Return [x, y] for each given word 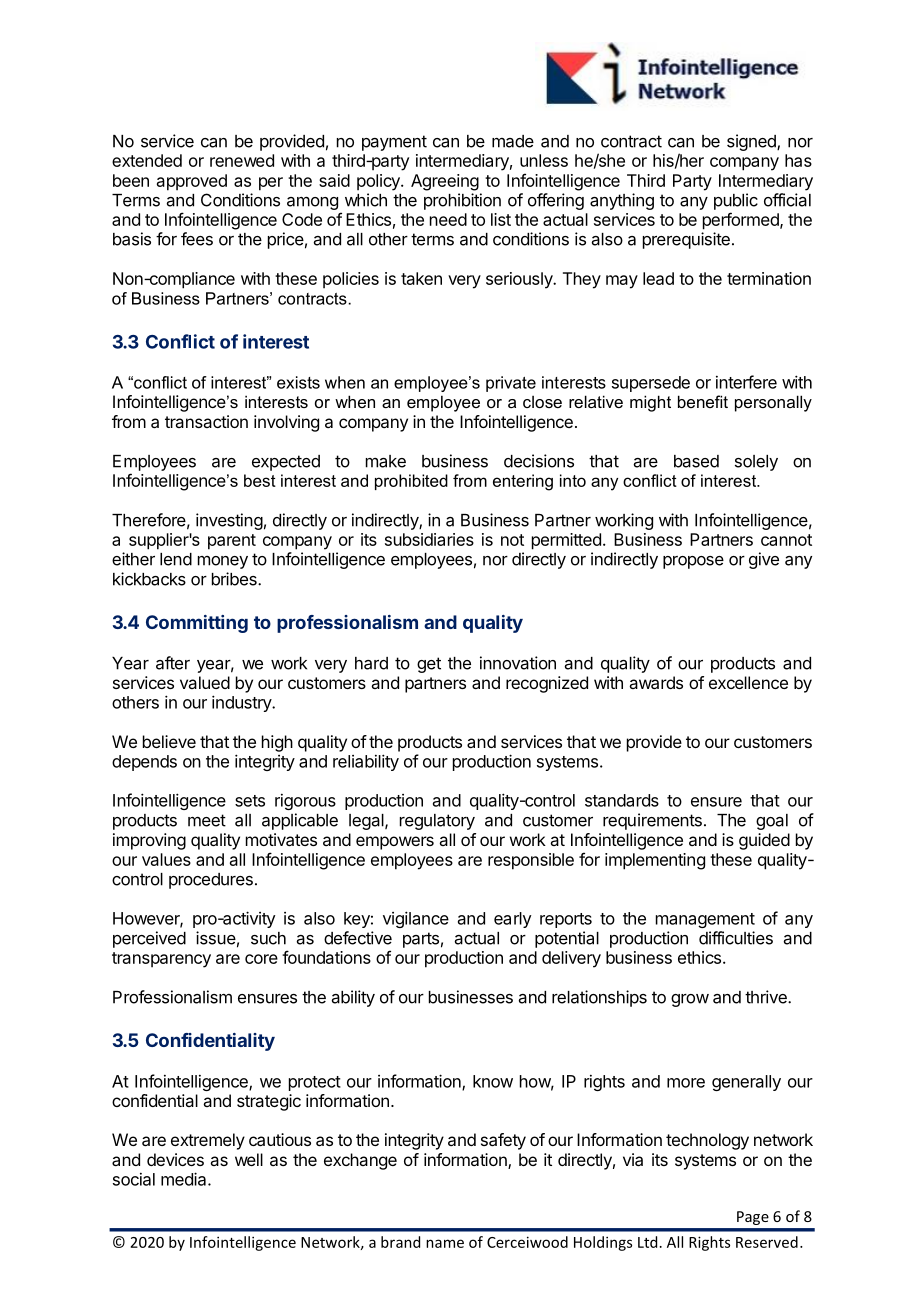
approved [192, 182]
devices [175, 1159]
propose [693, 562]
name [445, 1243]
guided [764, 841]
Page [753, 1218]
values [166, 859]
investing [229, 521]
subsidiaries [429, 539]
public [736, 201]
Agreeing [445, 182]
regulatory [437, 822]
